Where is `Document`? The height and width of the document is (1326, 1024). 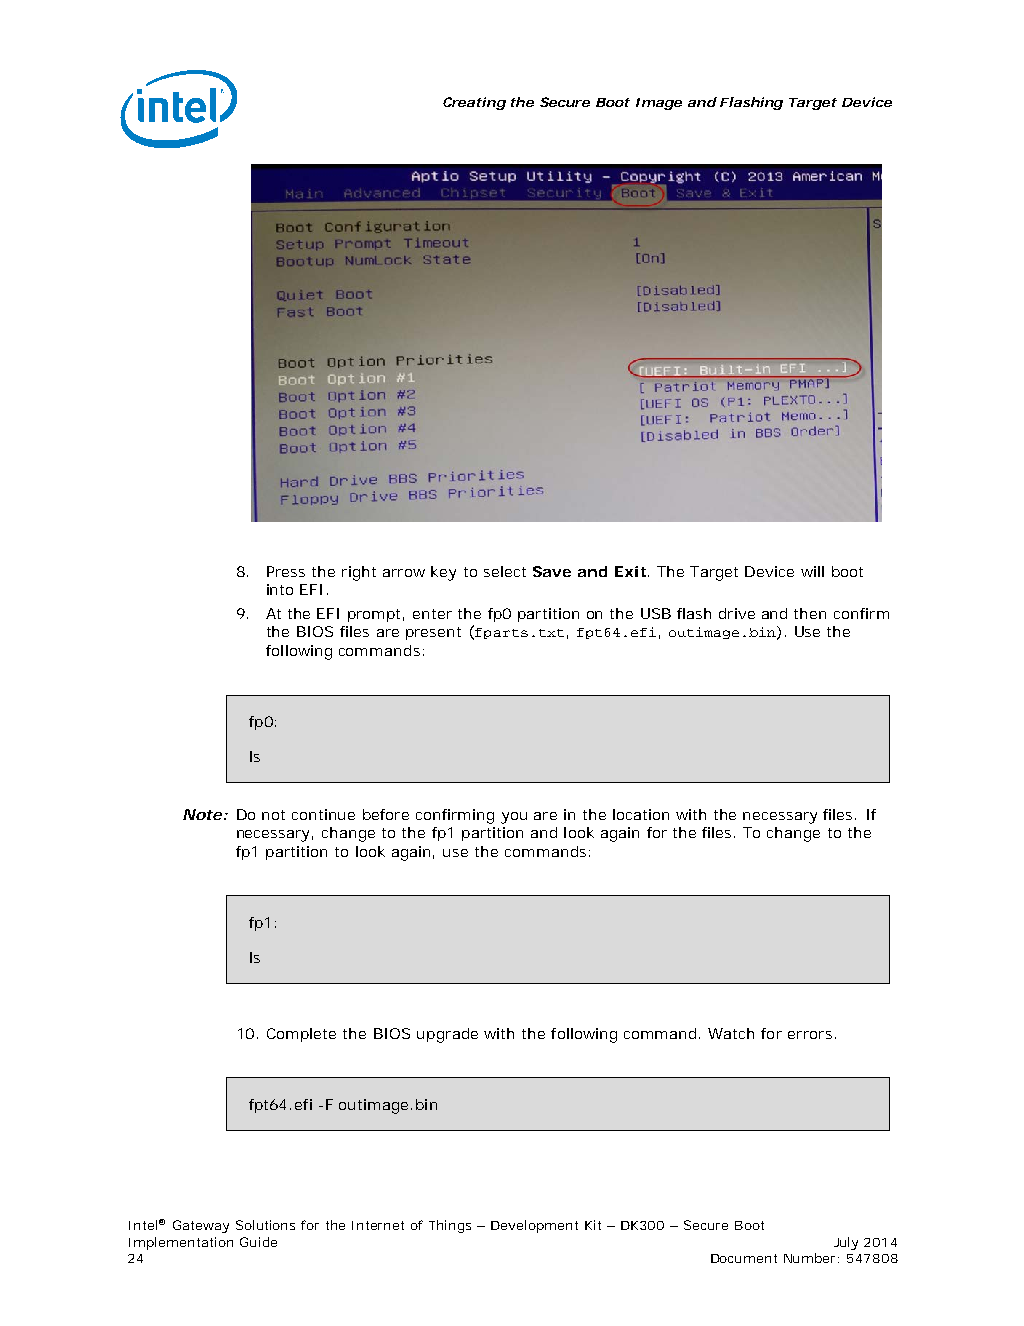 Document is located at coordinates (744, 1258).
